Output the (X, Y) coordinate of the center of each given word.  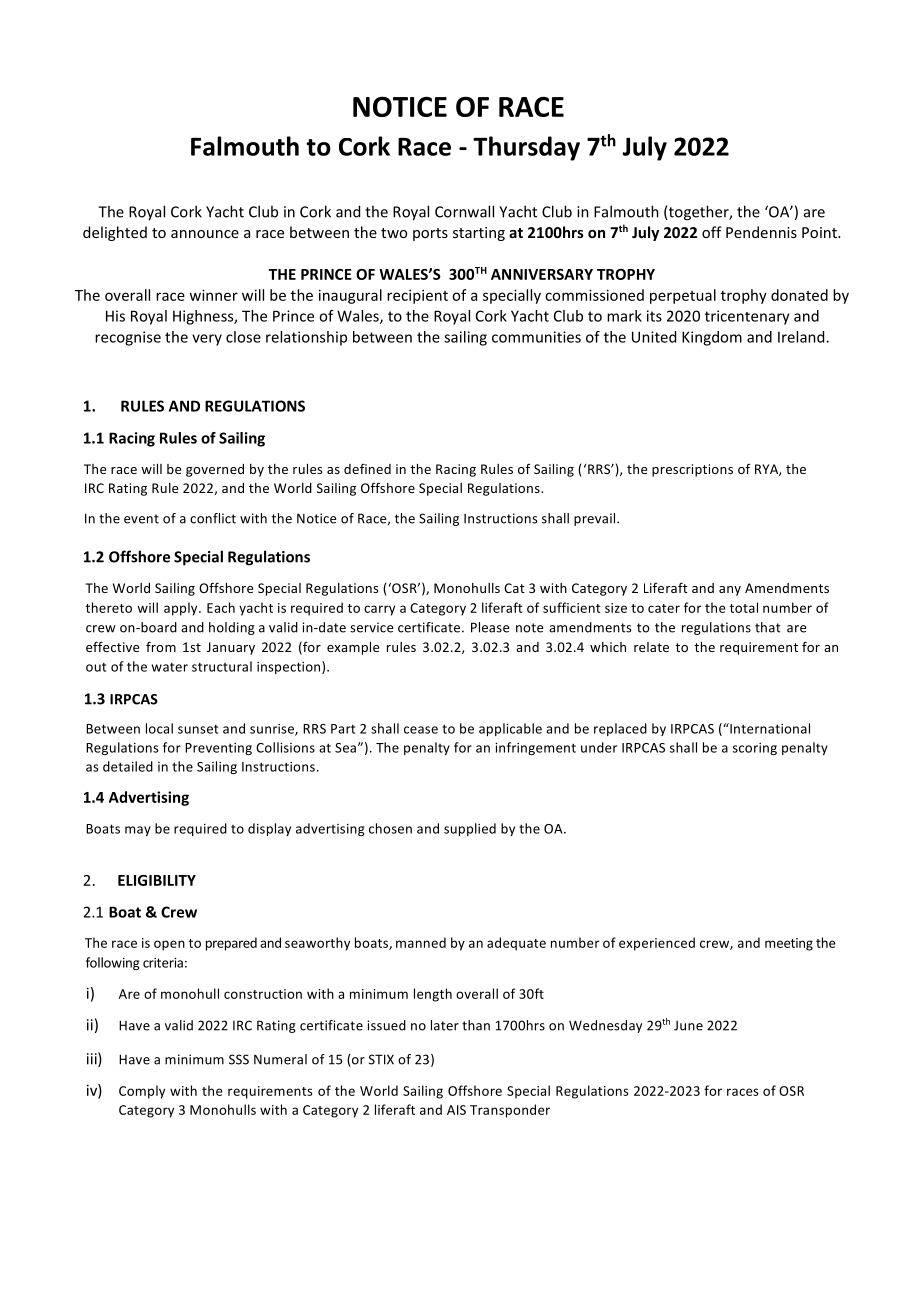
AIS (456, 1110)
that (768, 627)
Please (490, 627)
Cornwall (464, 211)
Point (820, 232)
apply (182, 609)
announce (205, 234)
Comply (142, 1092)
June (688, 1026)
